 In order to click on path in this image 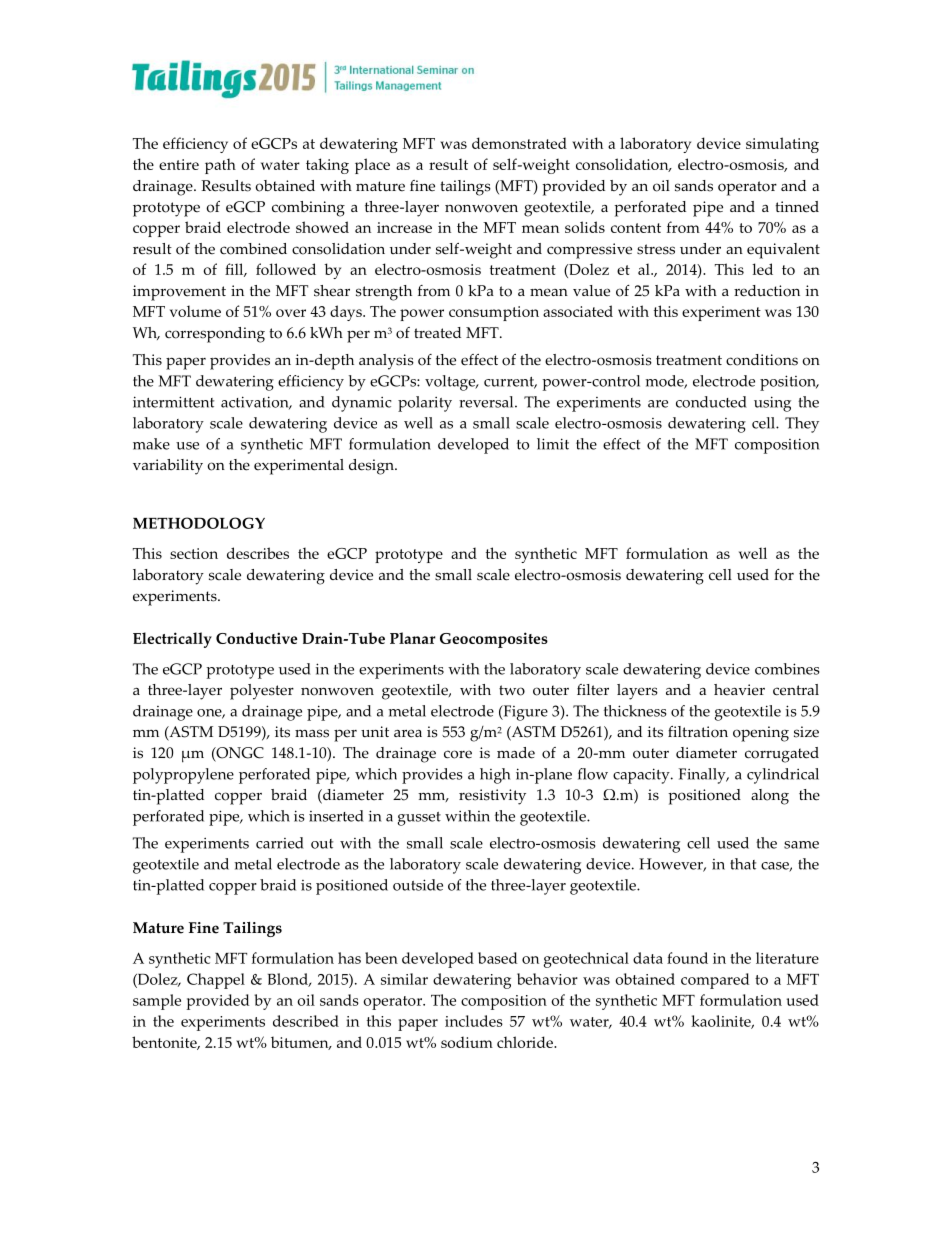, I will do `click(220, 166)`.
